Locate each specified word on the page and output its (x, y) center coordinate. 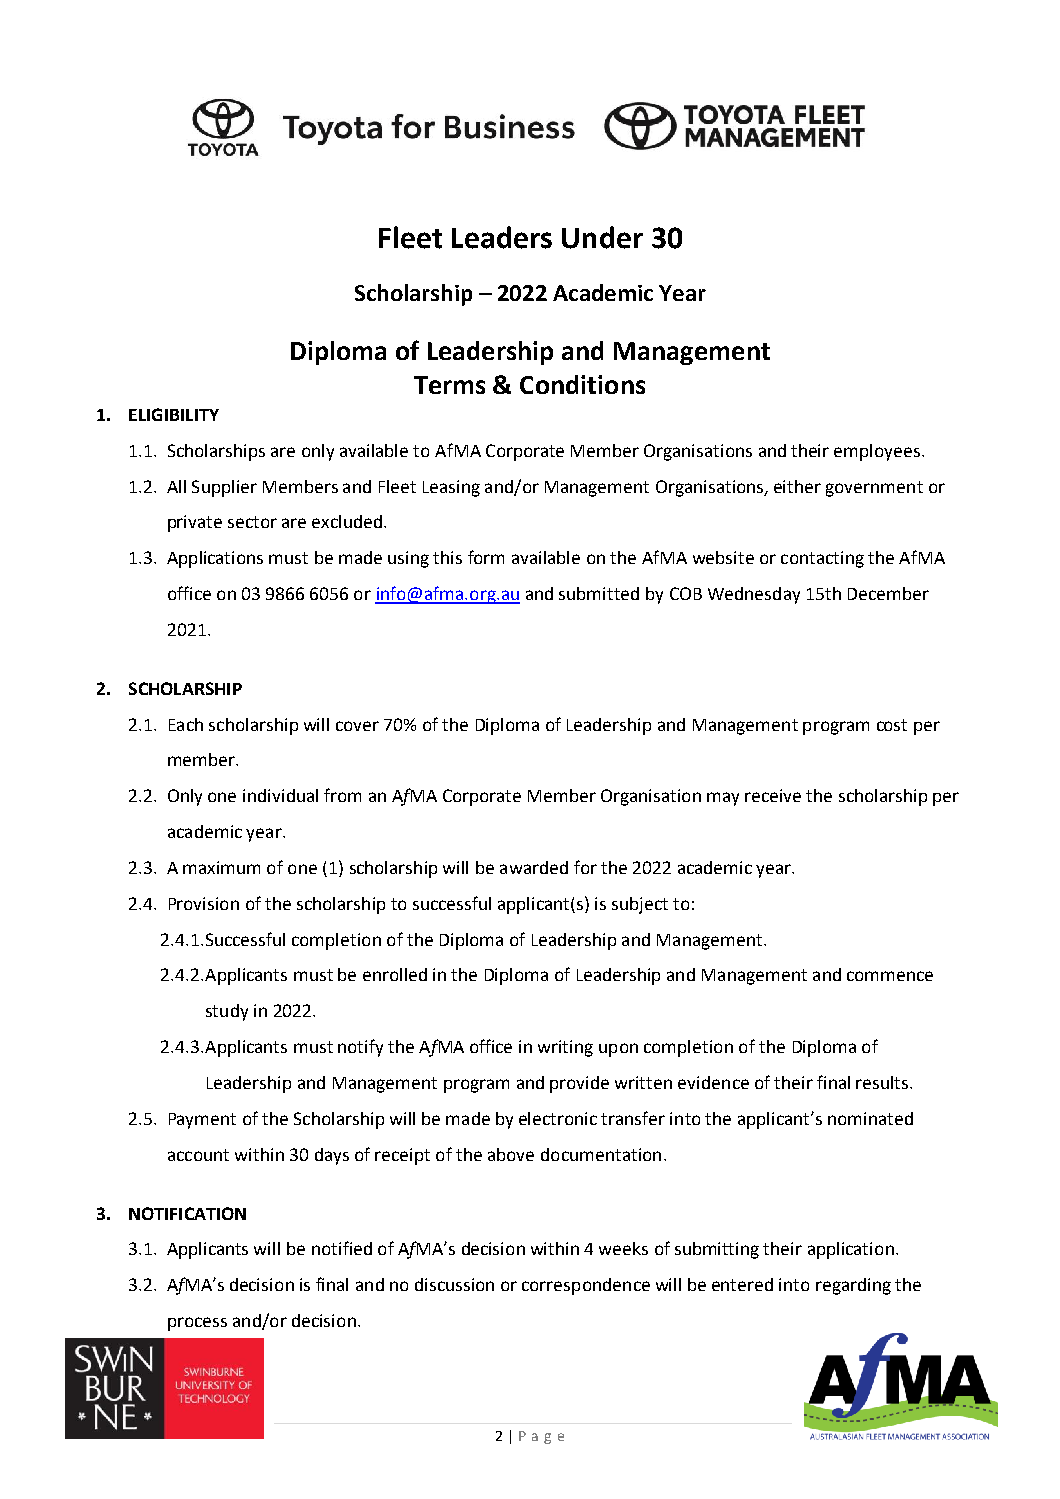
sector (252, 522)
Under (602, 237)
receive (773, 795)
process (197, 1324)
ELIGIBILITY (174, 414)
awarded (534, 867)
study (227, 1012)
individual (280, 795)
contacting (822, 559)
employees (877, 452)
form (486, 557)
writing (565, 1048)
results (883, 1082)
